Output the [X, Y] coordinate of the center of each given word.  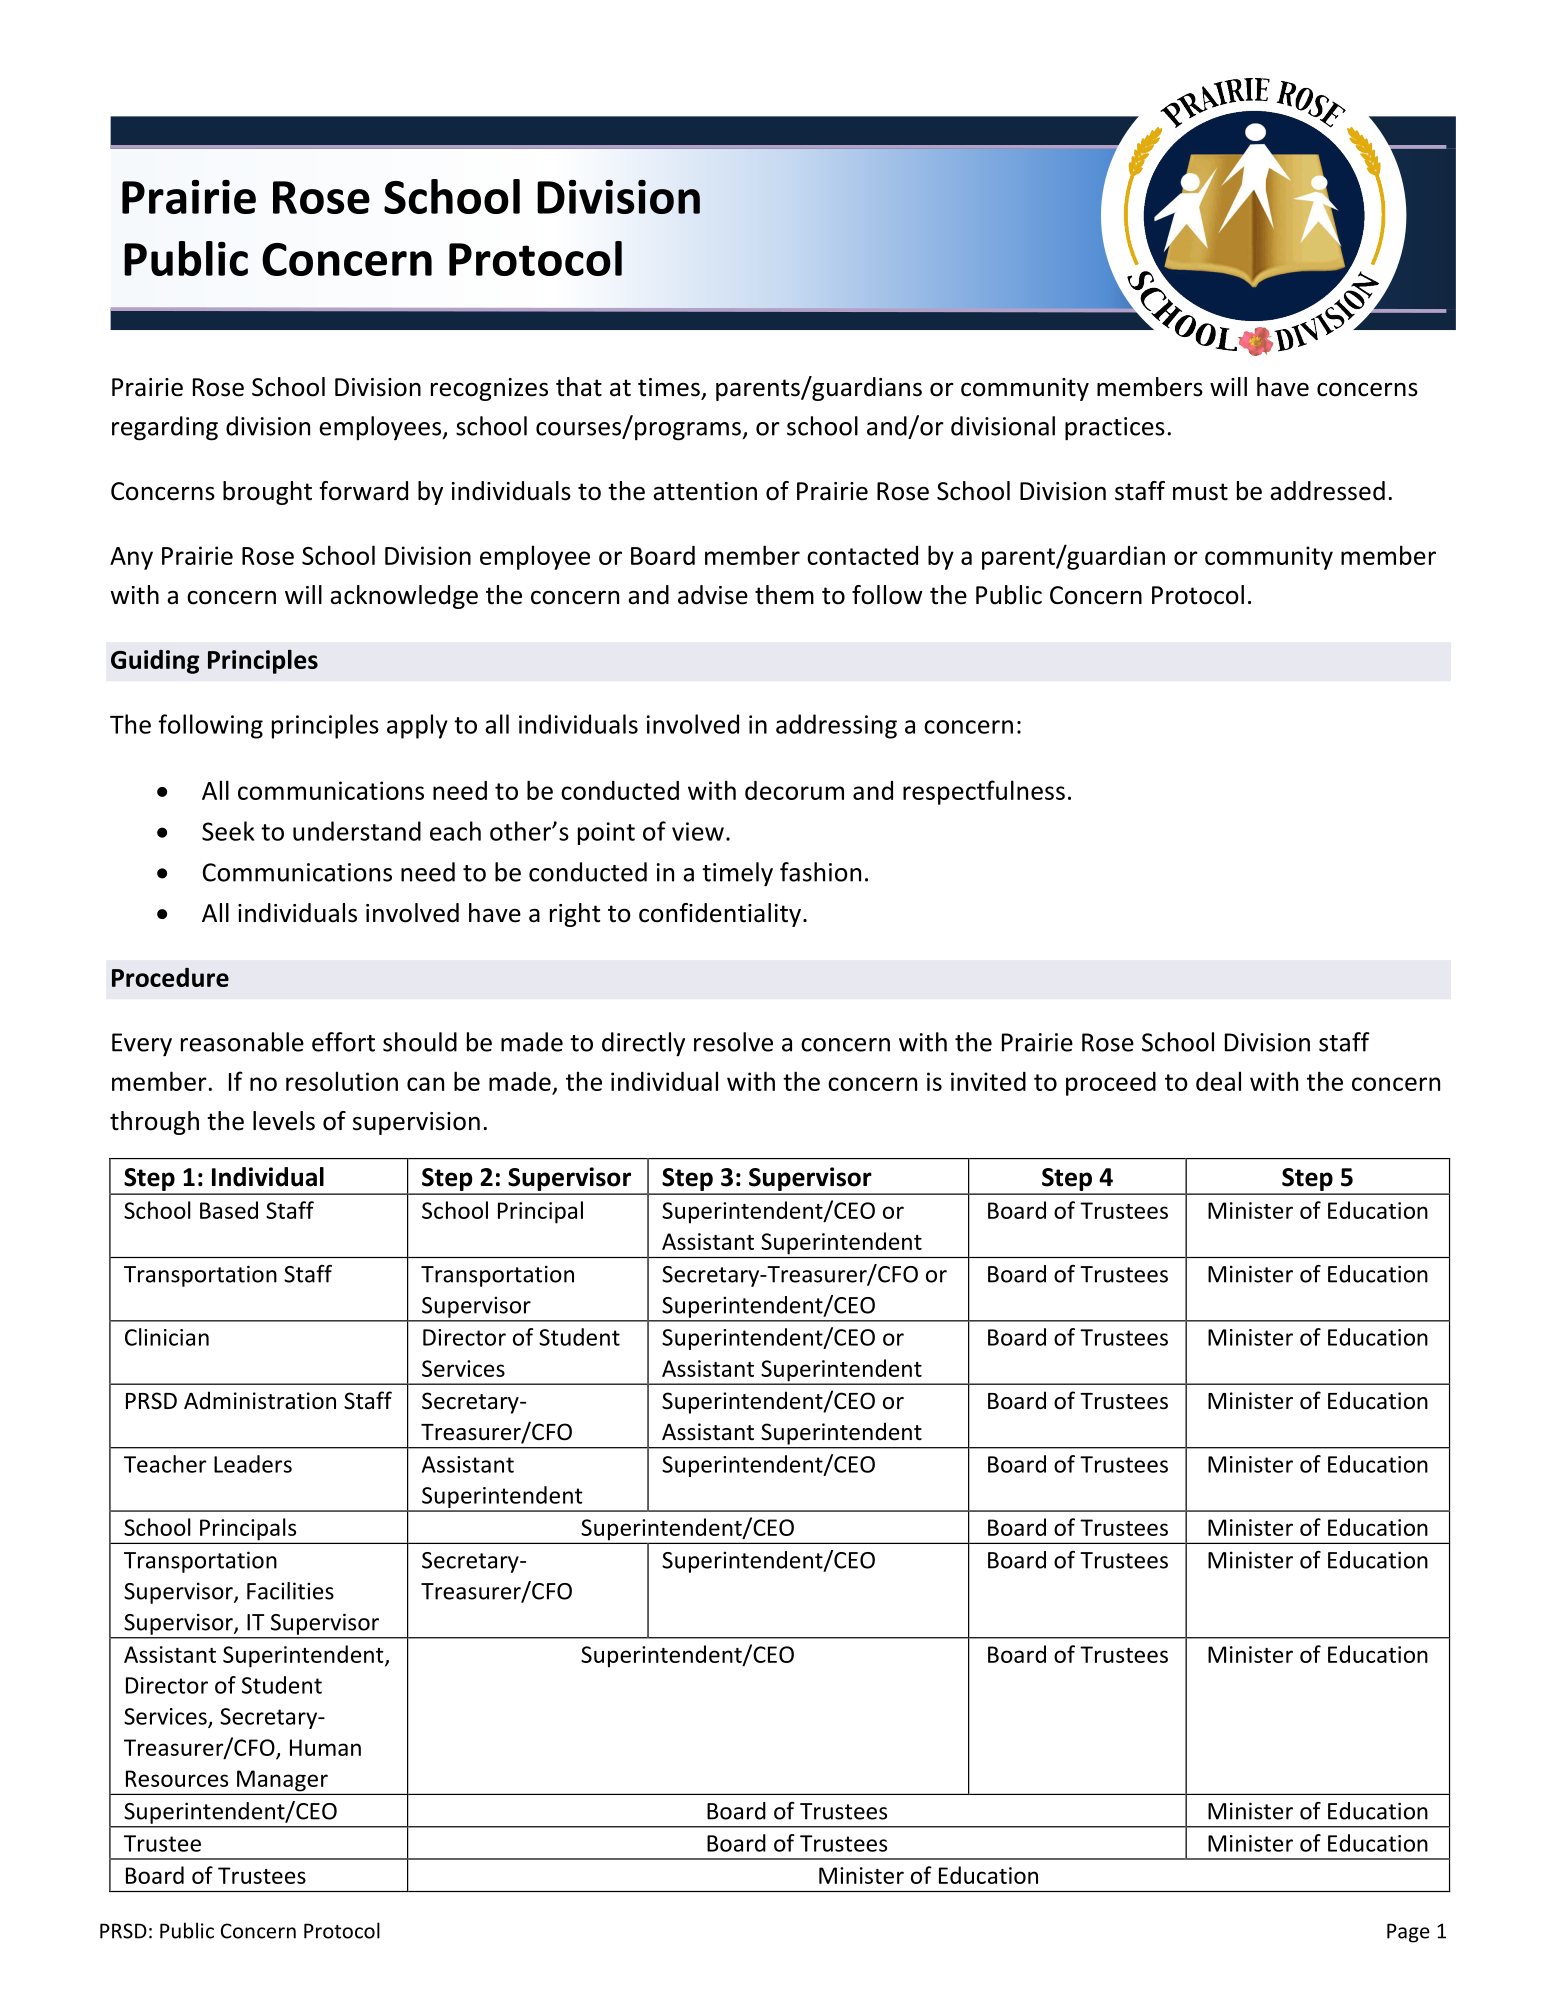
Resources [177, 1778]
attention [705, 491]
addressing [836, 726]
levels [284, 1121]
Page [1408, 1933]
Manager [282, 1781]
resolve [733, 1042]
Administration [260, 1400]
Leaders [253, 1464]
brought [267, 493]
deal [1218, 1081]
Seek [228, 831]
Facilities [290, 1591]
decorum [794, 790]
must [1200, 492]
